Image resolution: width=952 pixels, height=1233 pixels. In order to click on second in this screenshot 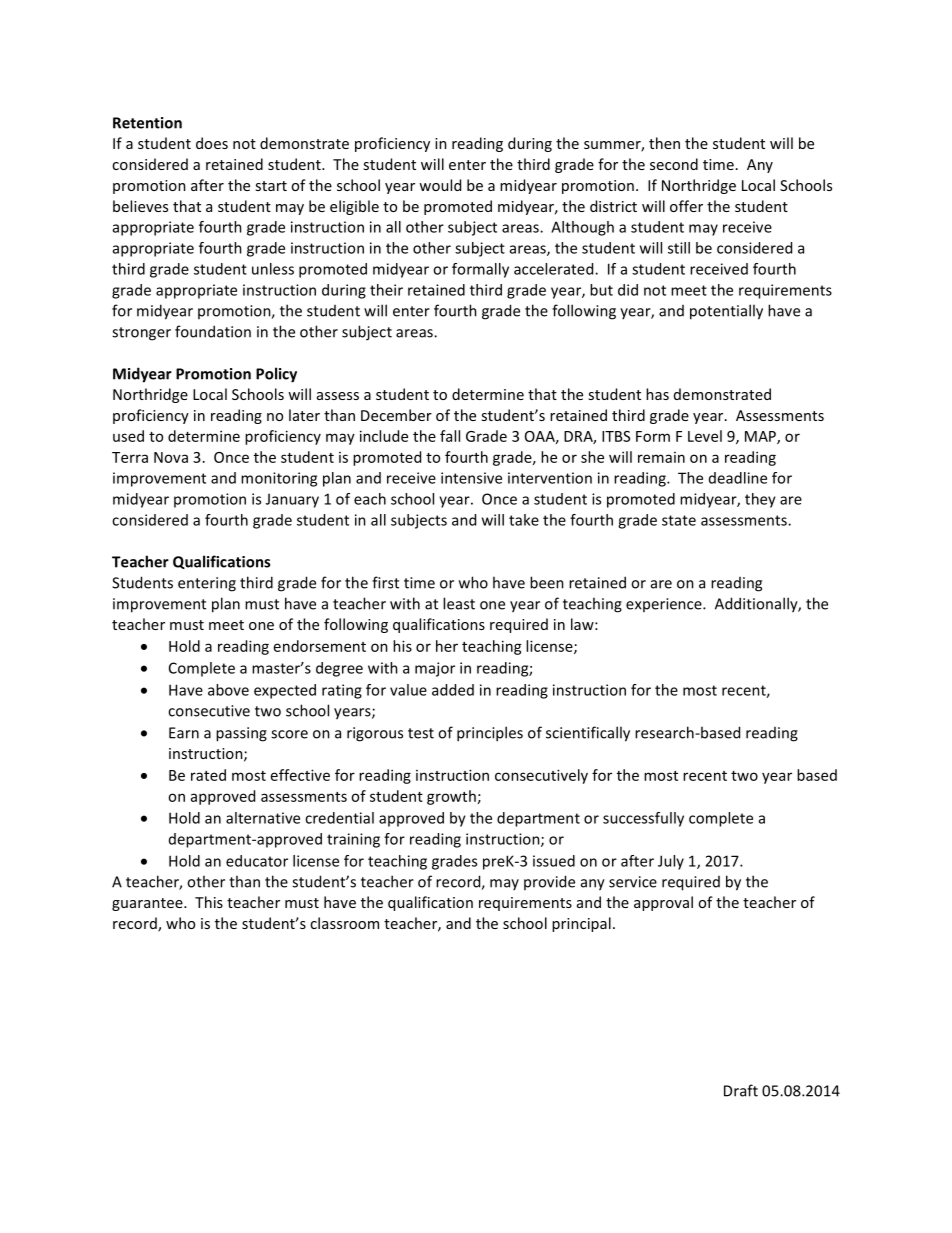, I will do `click(674, 164)`.
